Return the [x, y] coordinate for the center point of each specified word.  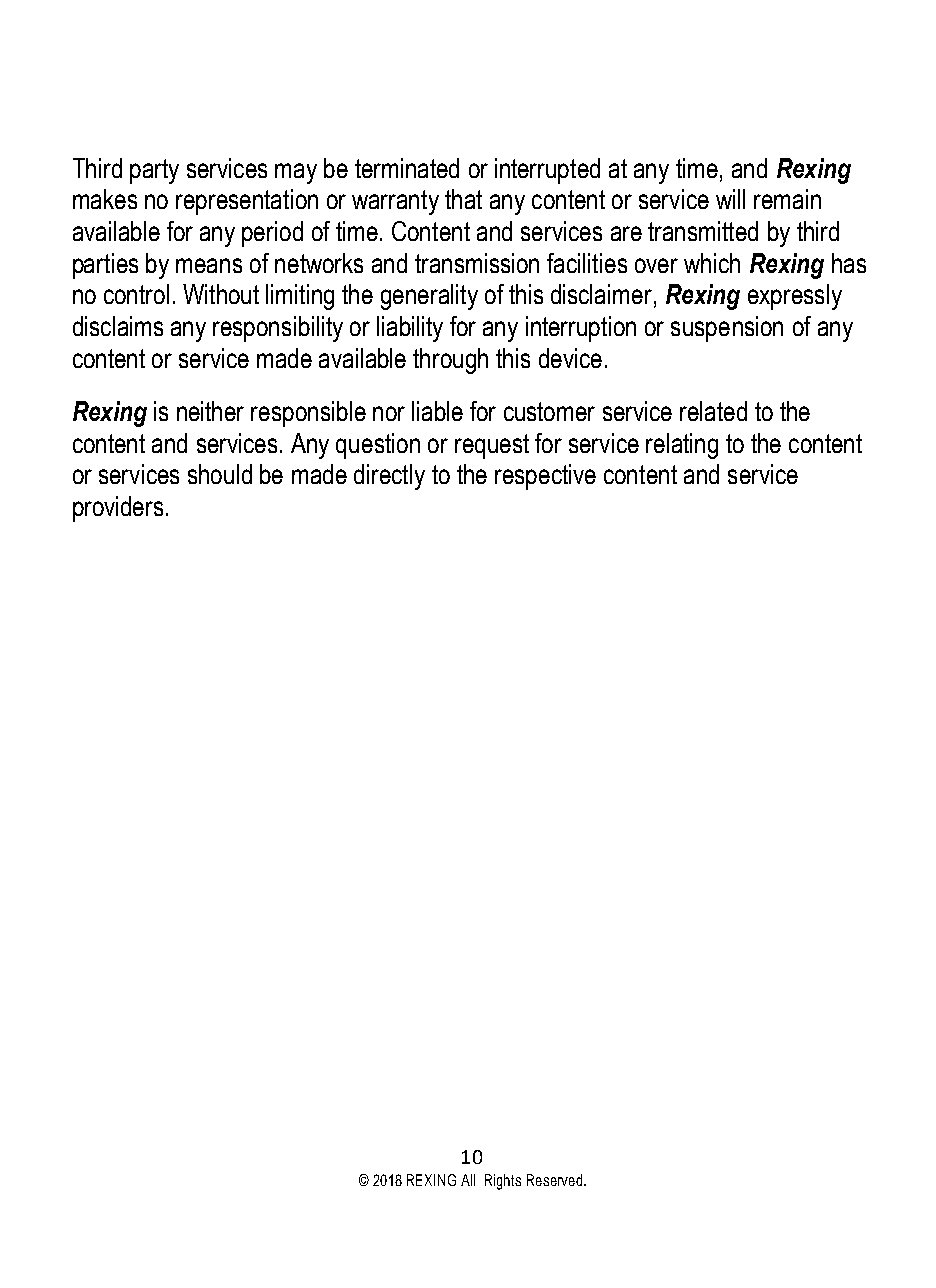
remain [787, 199]
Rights [503, 1182]
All [468, 1180]
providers [118, 509]
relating [682, 446]
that [463, 199]
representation [247, 202]
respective [545, 477]
